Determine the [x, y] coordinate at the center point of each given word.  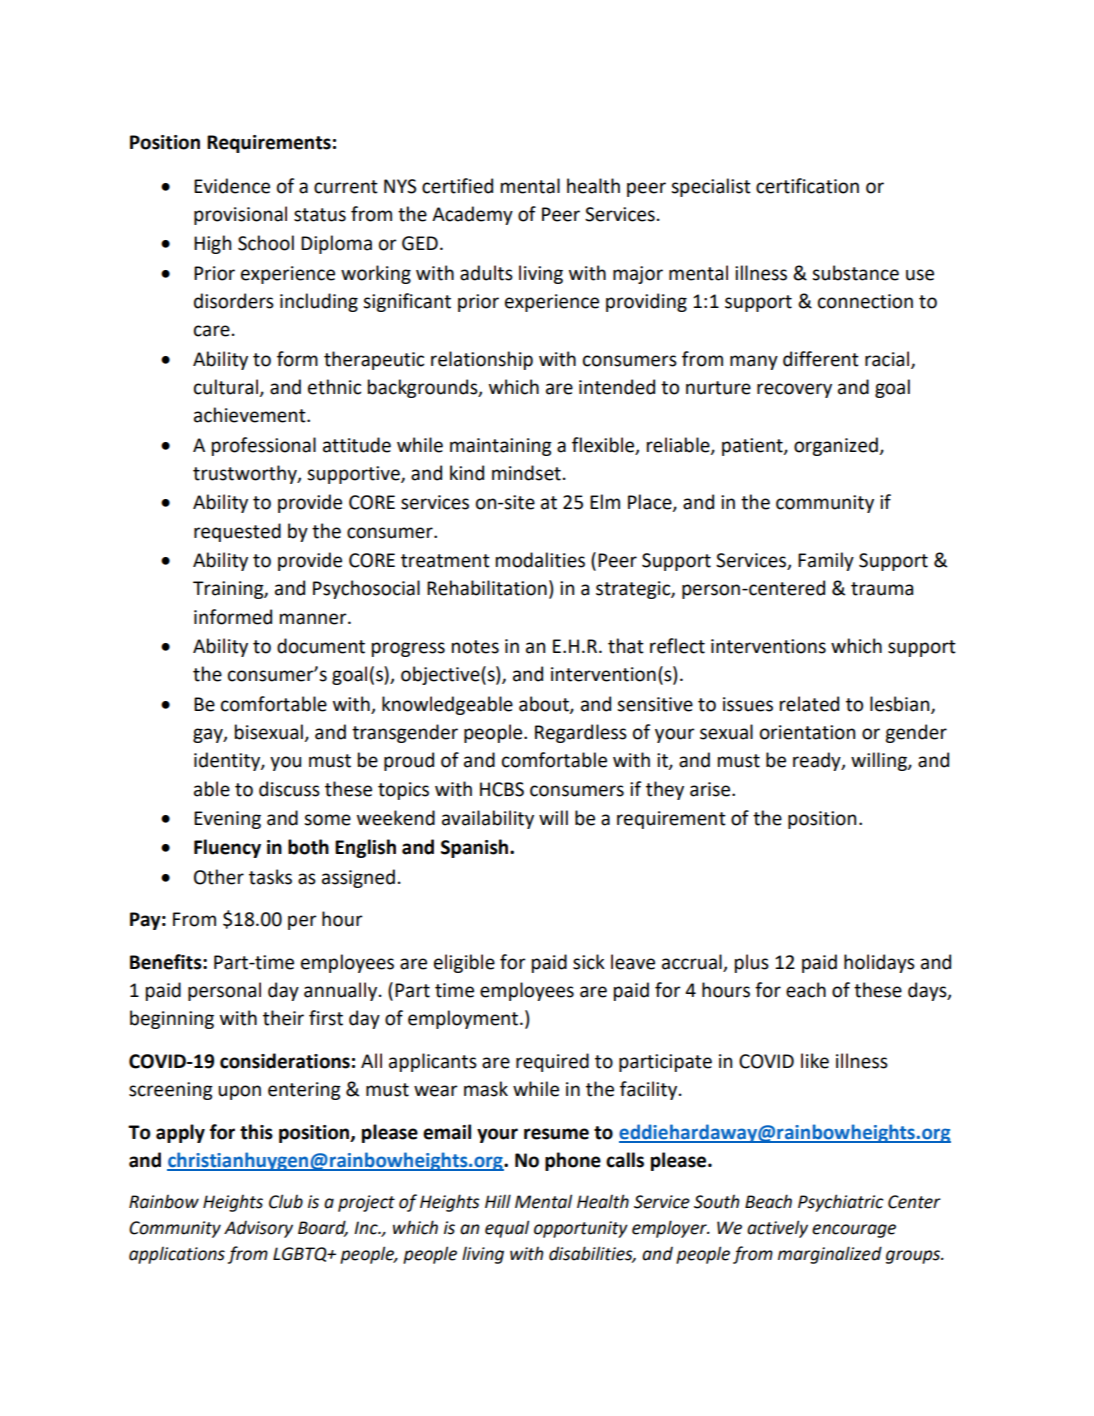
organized [837, 446]
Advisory [258, 1229]
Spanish [476, 848]
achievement [251, 415]
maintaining [501, 447]
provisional [240, 215]
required [552, 1062]
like [815, 1061]
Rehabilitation [487, 588]
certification [807, 186]
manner [314, 619]
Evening [227, 820]
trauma [882, 589]
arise [711, 789]
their [283, 1018]
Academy [472, 215]
